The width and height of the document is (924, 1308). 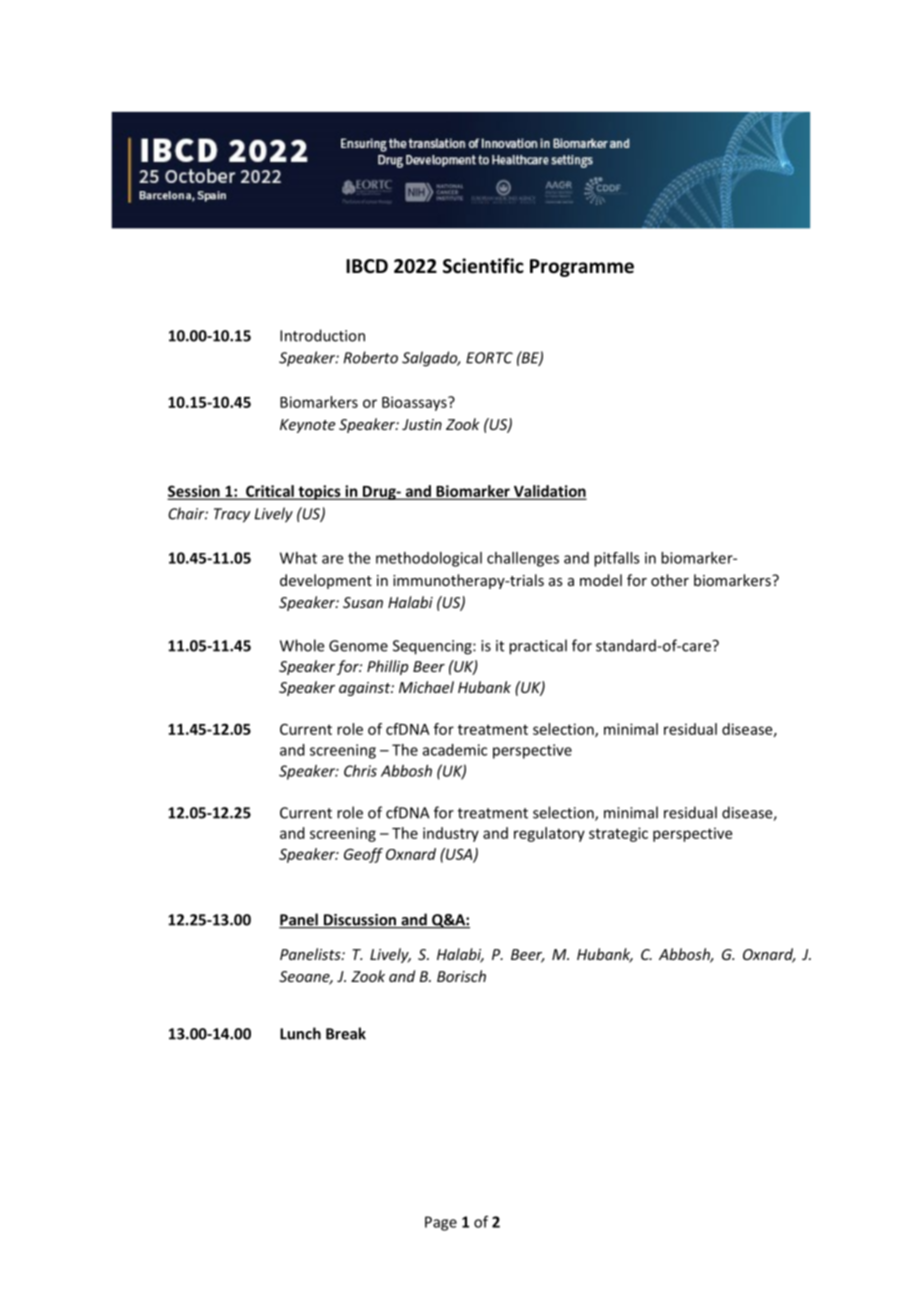 What do you see at coordinates (322, 335) in the document?
I see `Introduction` at bounding box center [322, 335].
